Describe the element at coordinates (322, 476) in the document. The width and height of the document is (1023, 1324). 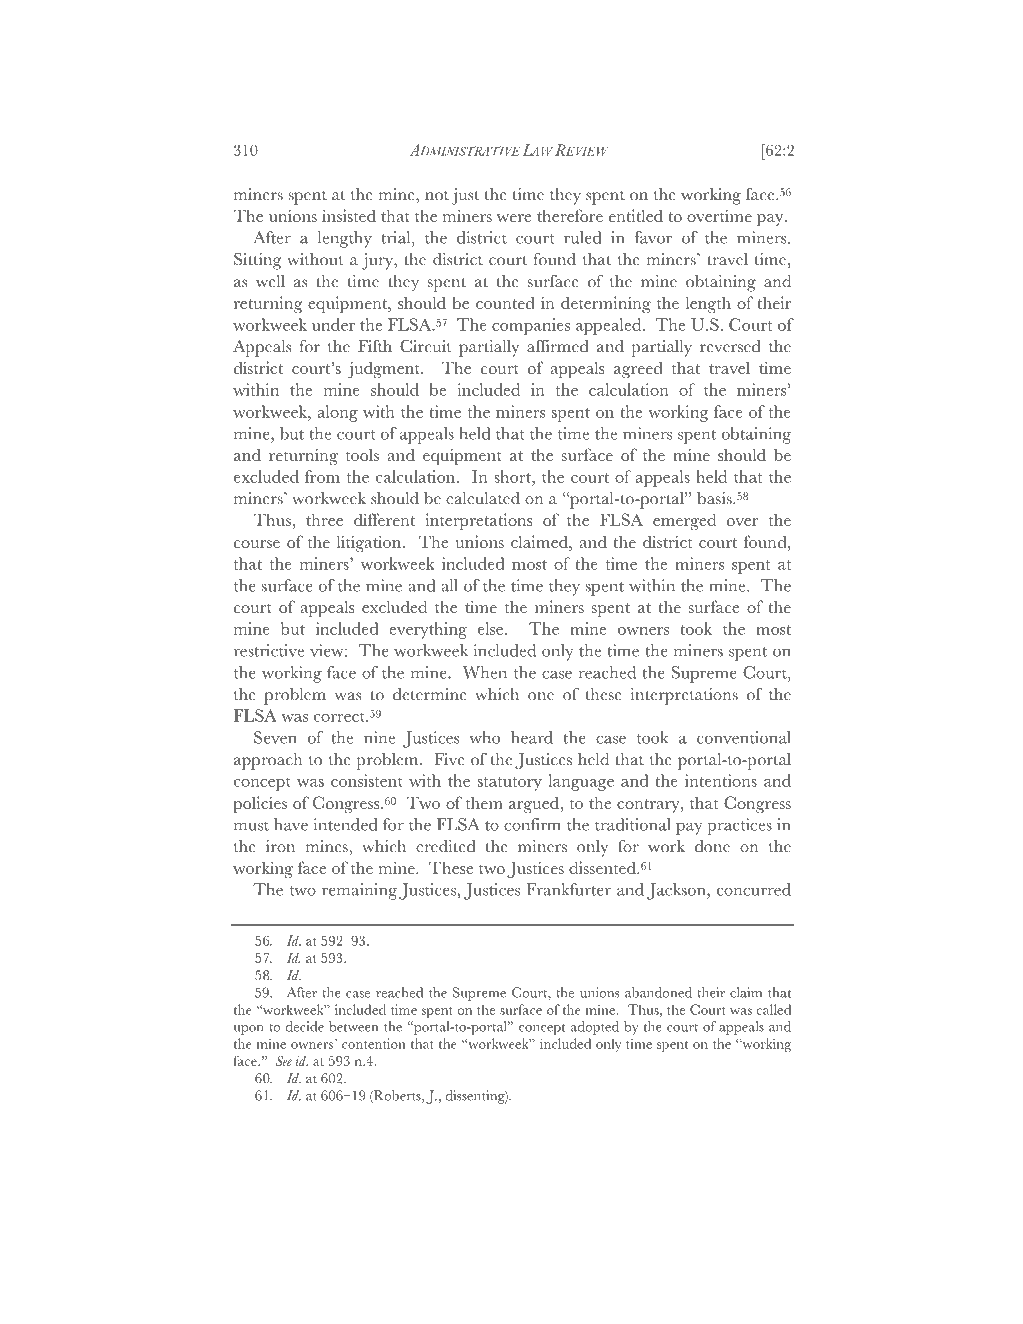
I see `from` at that location.
